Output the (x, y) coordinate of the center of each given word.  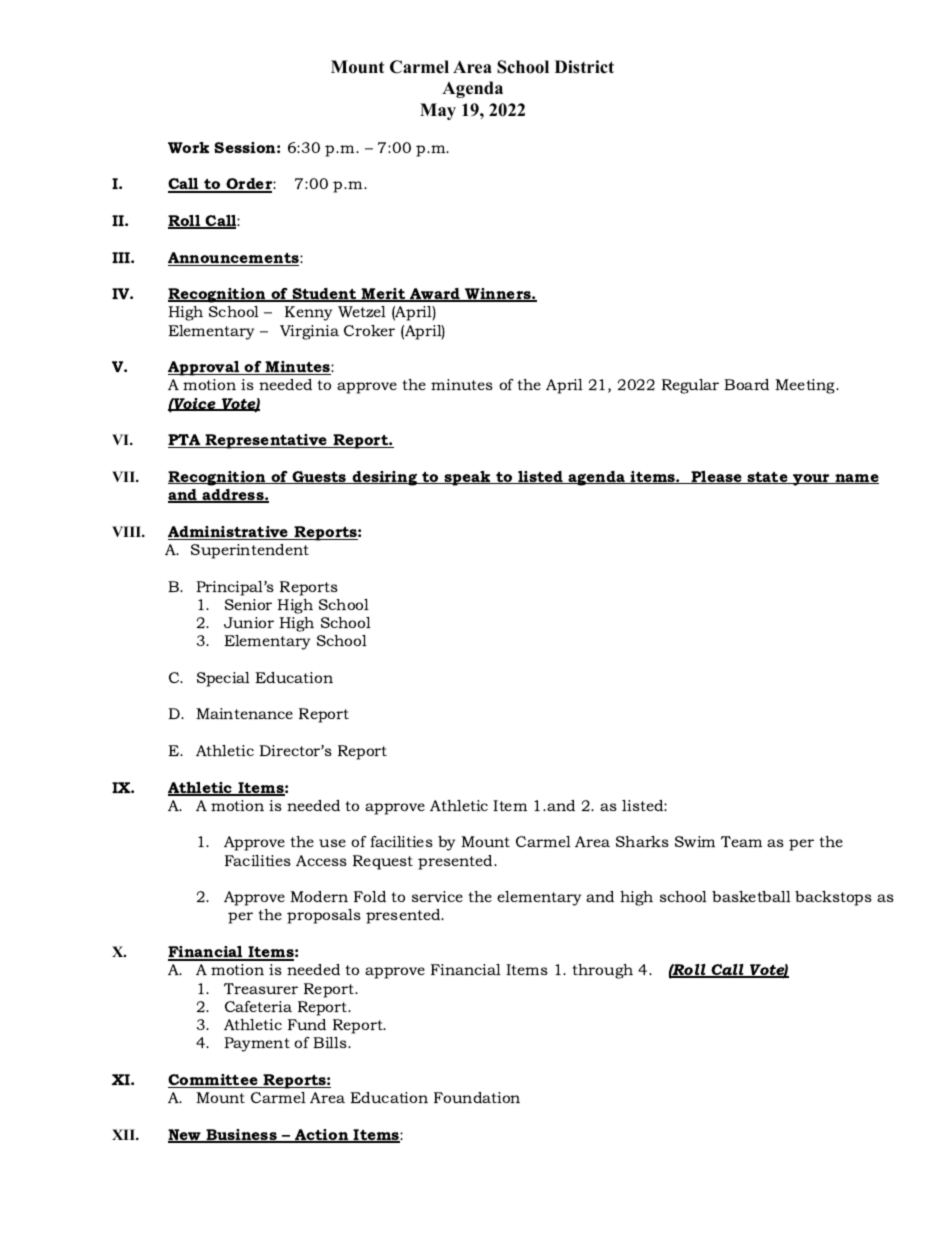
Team (741, 841)
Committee (214, 1081)
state (768, 478)
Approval (205, 368)
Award (435, 295)
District (584, 67)
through (603, 971)
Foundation (477, 1097)
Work (188, 147)
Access (321, 860)
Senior (248, 604)
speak (467, 478)
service (437, 896)
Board (746, 384)
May (438, 111)
